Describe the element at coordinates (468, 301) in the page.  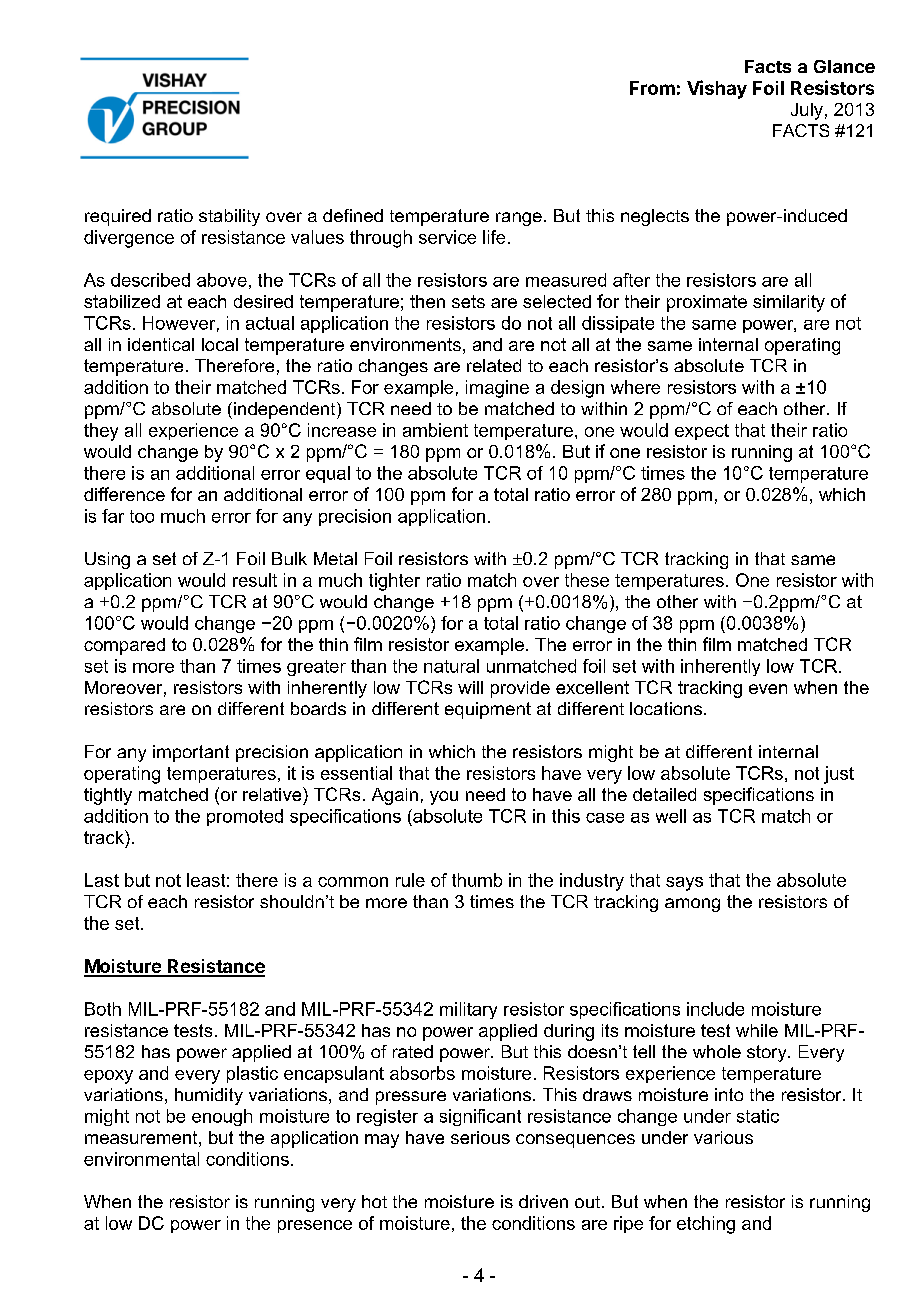
I see `sets` at that location.
